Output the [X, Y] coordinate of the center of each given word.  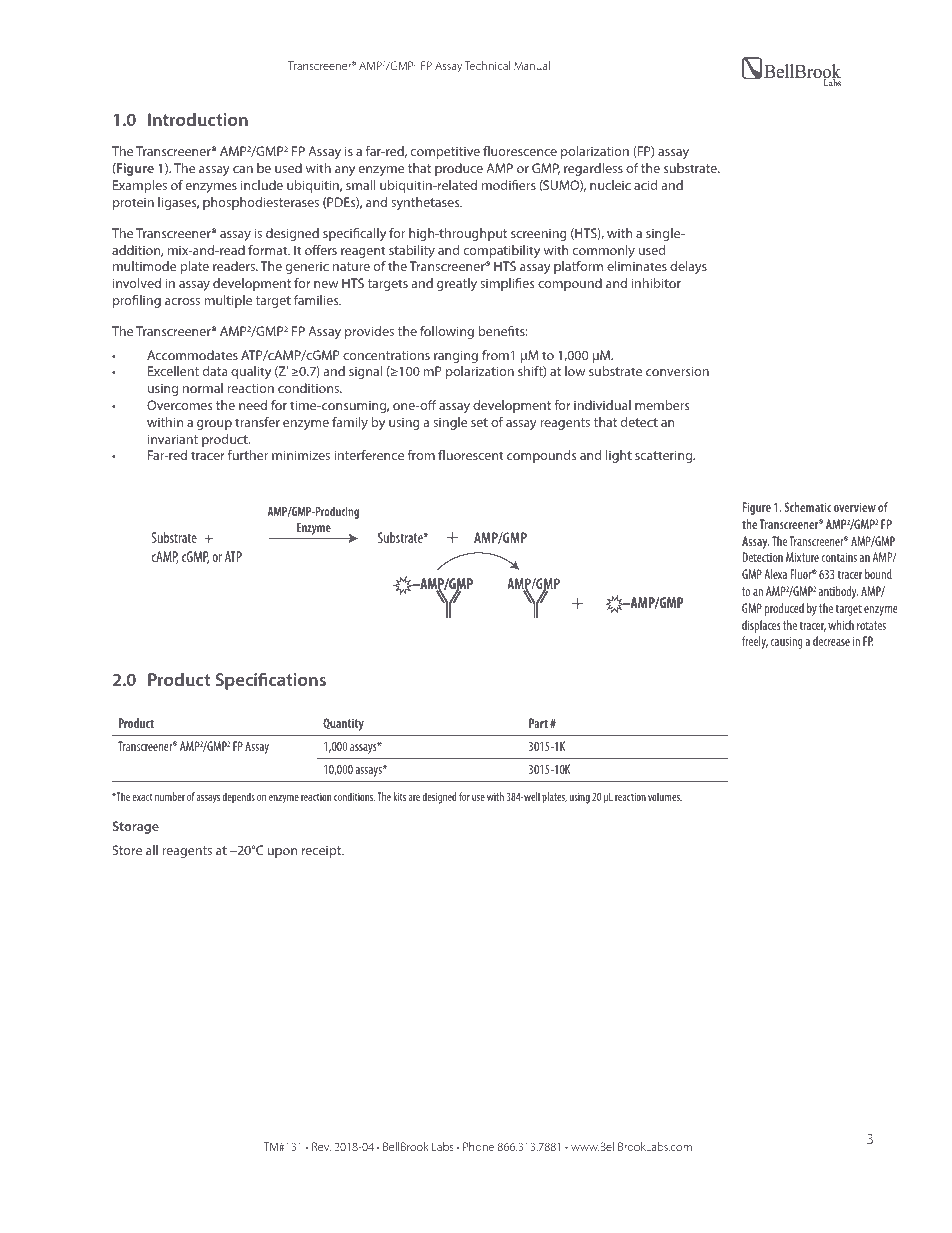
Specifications [271, 681]
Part [538, 723]
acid [645, 185]
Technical [487, 65]
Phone [478, 1146]
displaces [761, 626]
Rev [321, 1146]
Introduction [198, 119]
